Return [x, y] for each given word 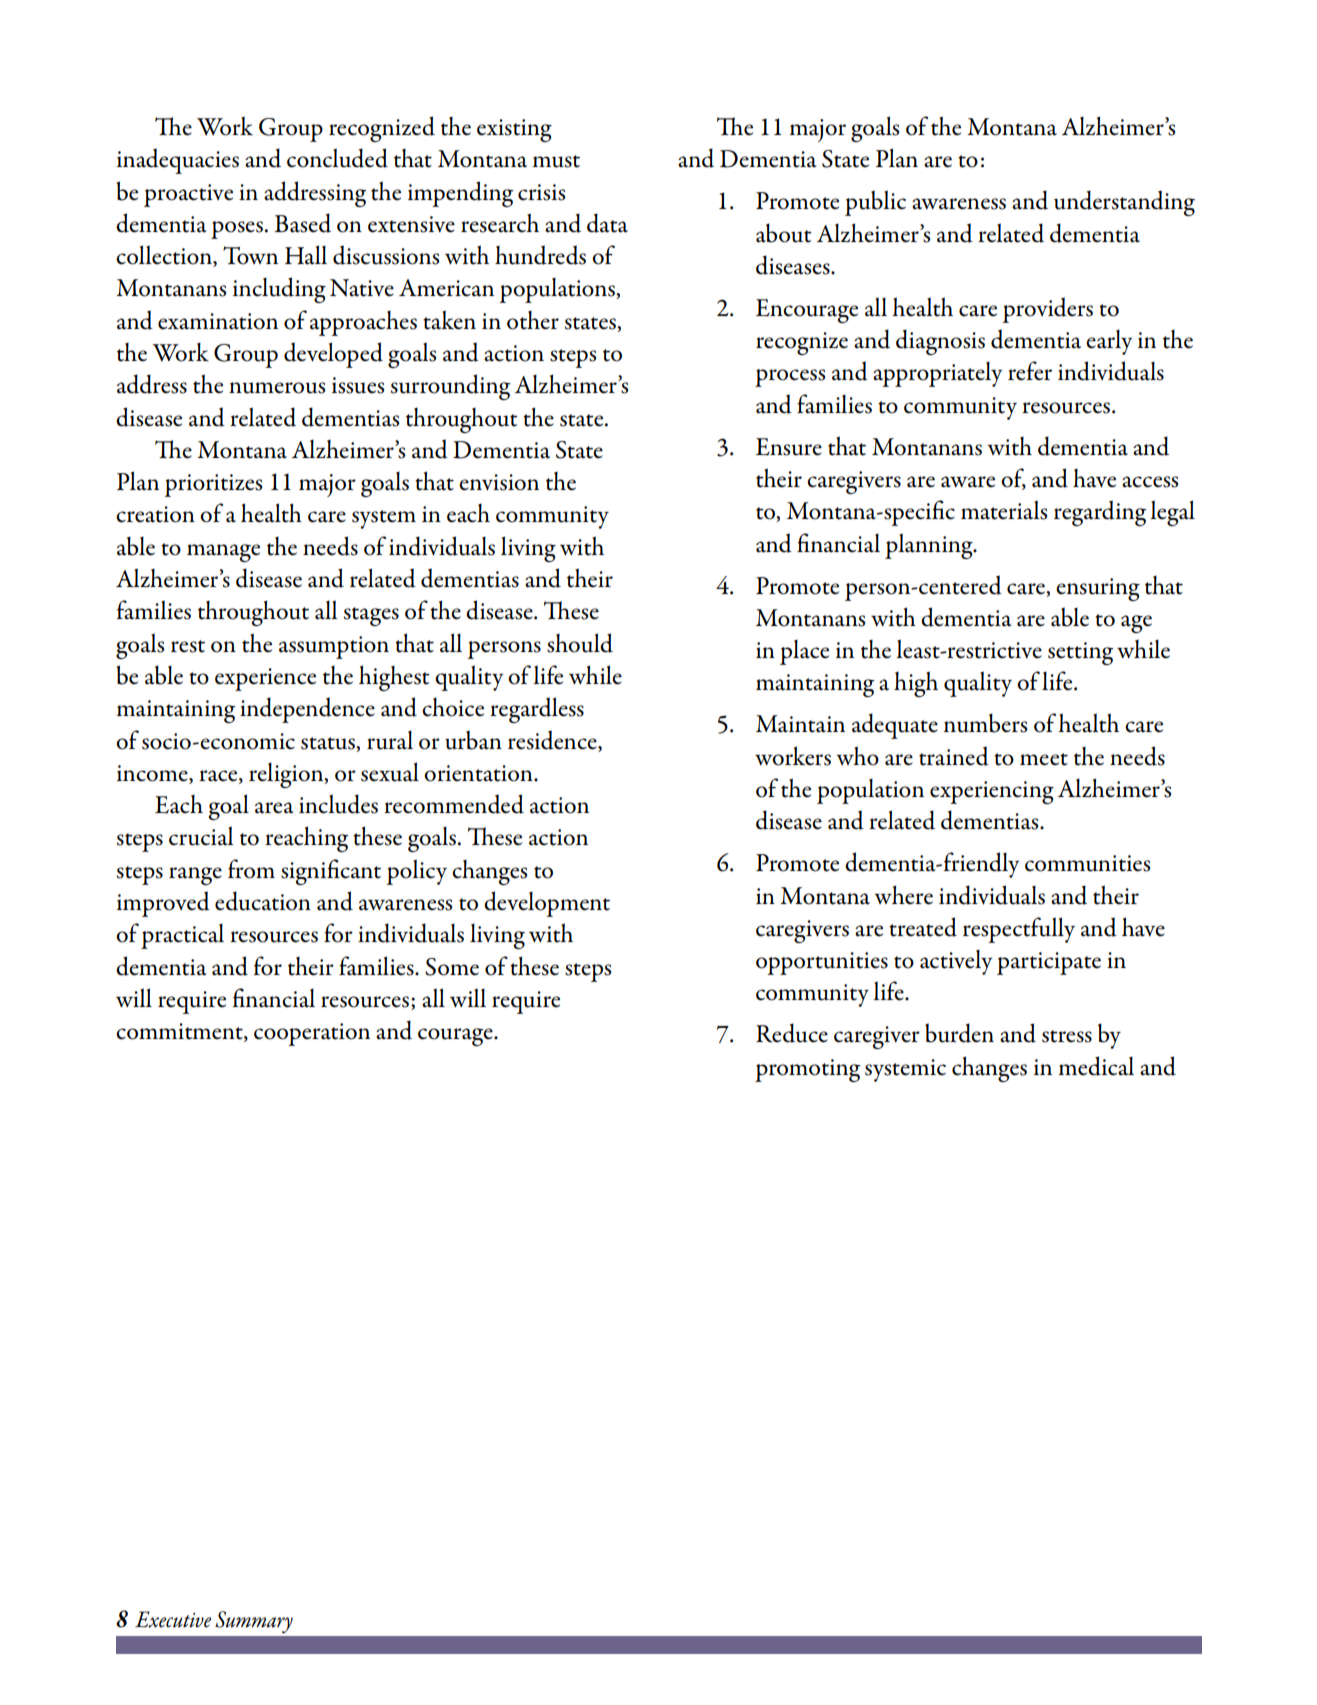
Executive [173, 1619]
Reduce [792, 1033]
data [607, 223]
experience [265, 679]
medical [1096, 1066]
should [580, 643]
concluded [337, 158]
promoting [807, 1070]
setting [1080, 653]
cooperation [312, 1034]
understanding [1124, 203]
